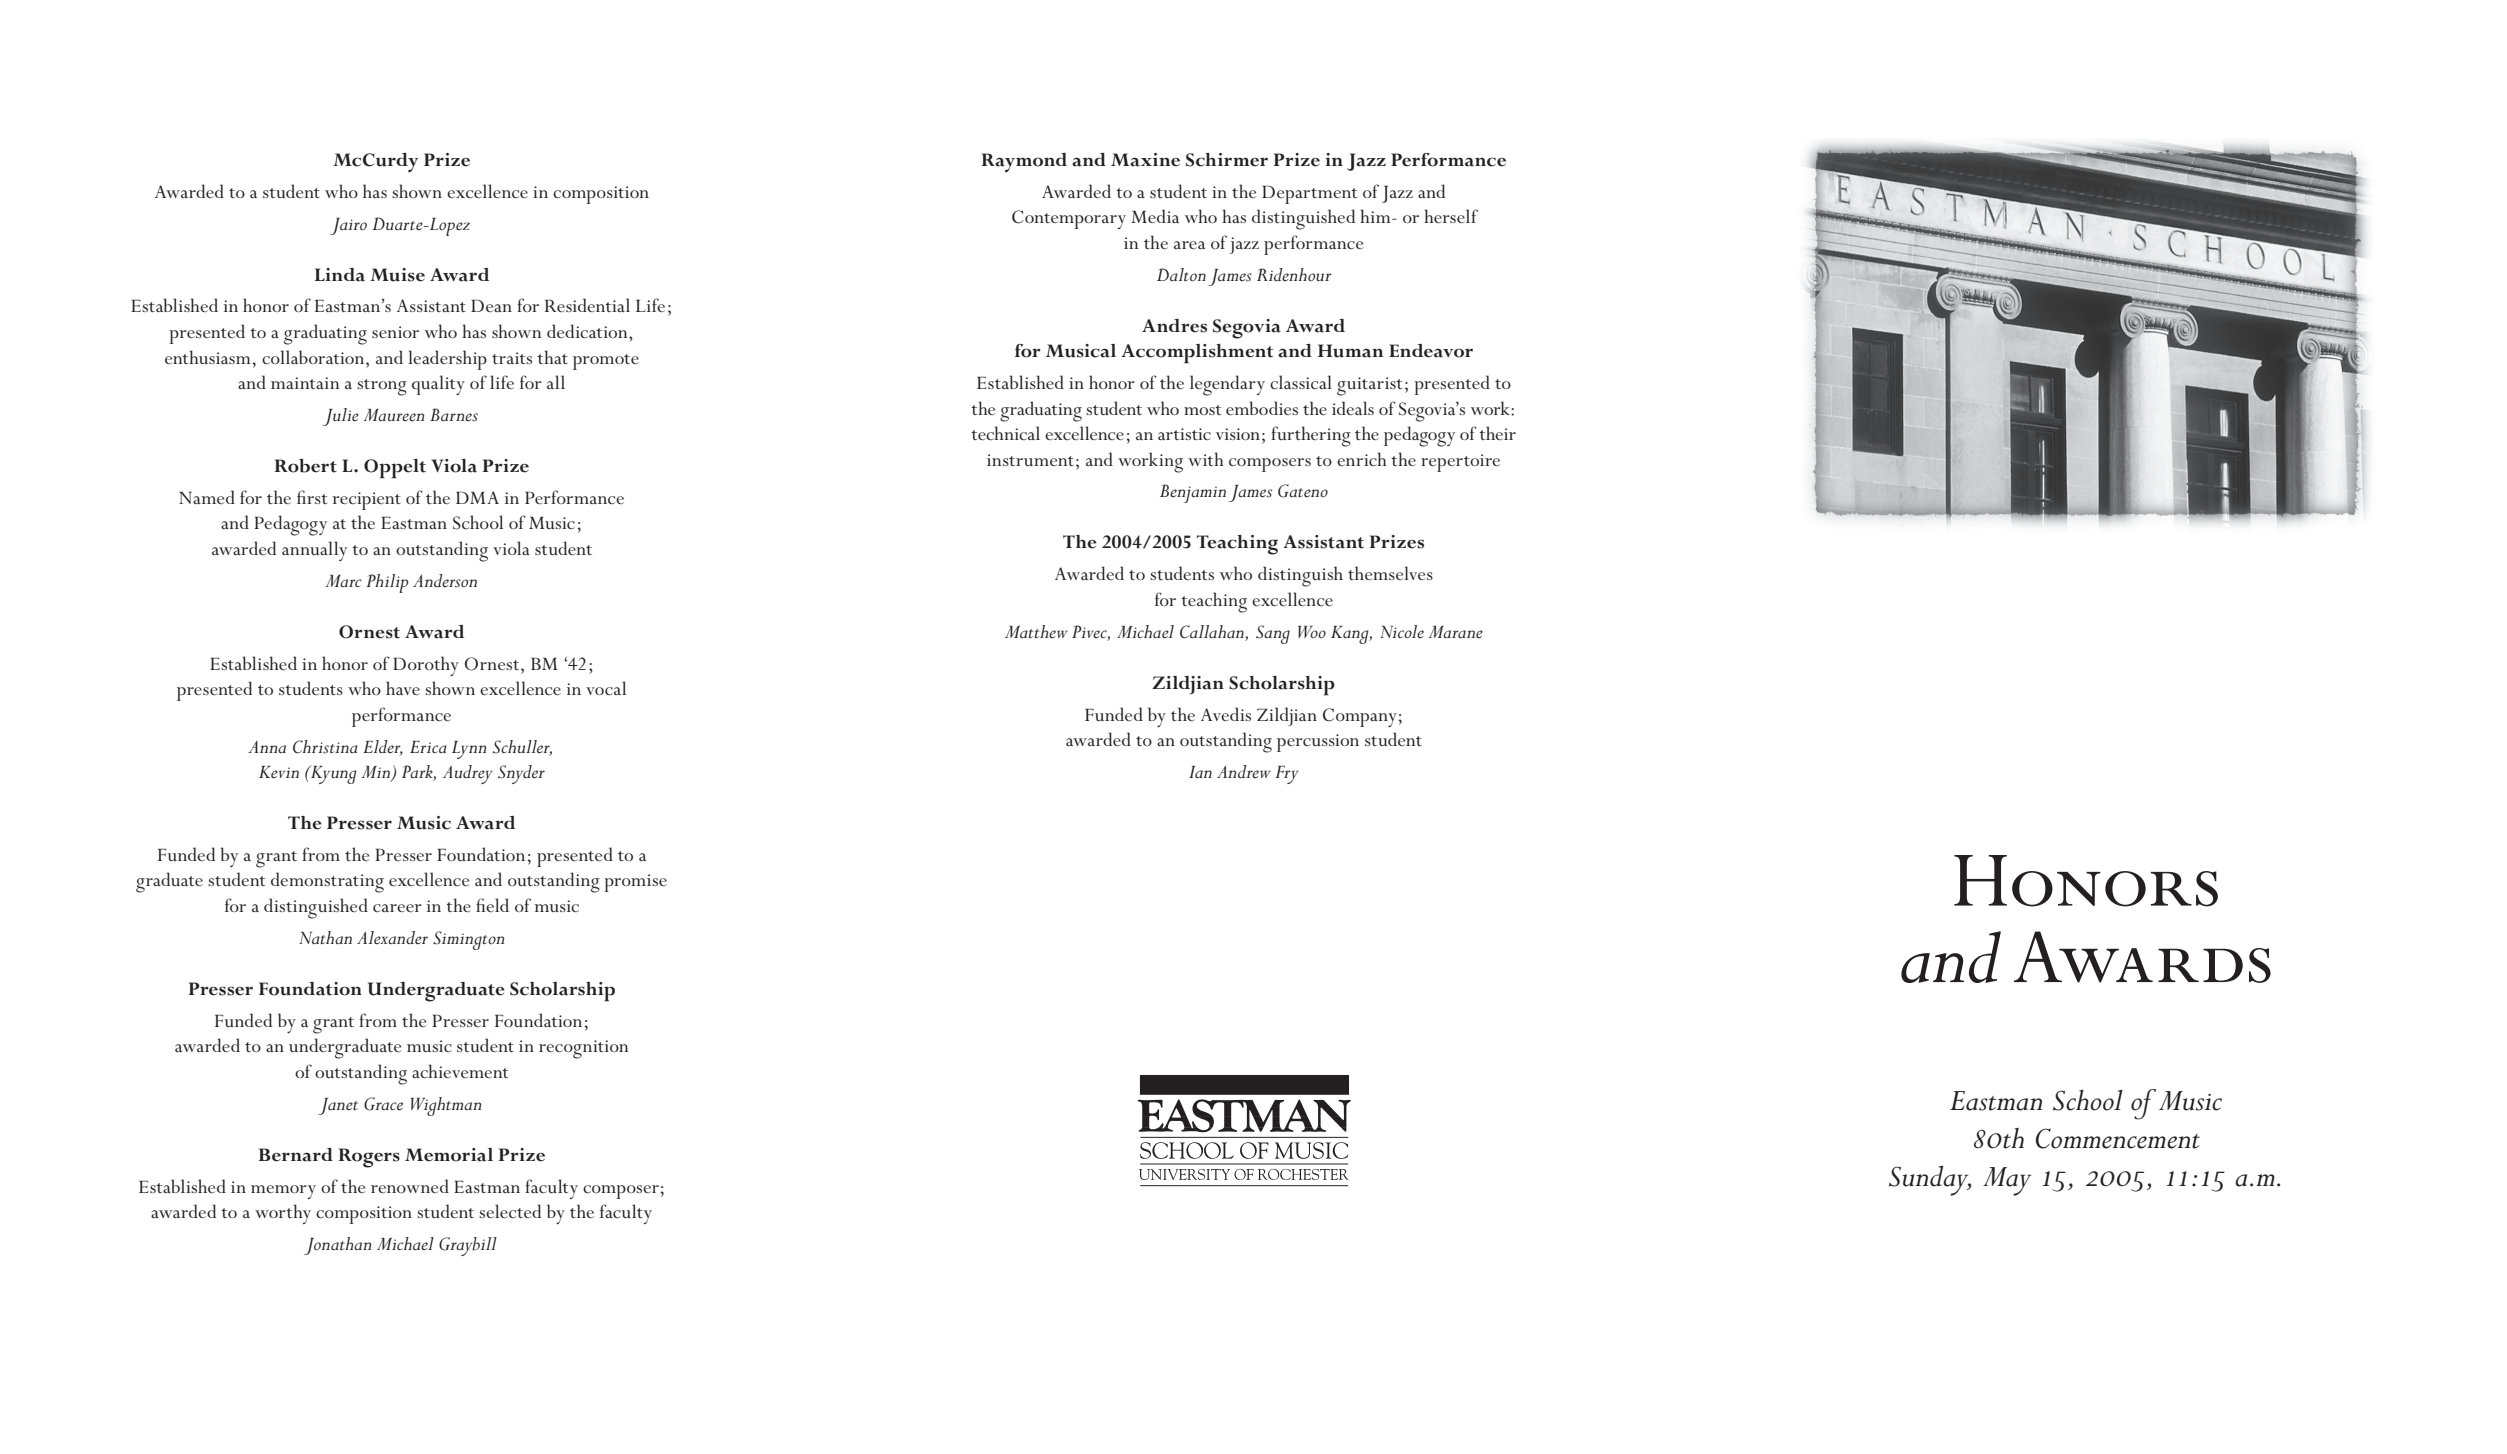  I want to click on renowned, so click(410, 1186).
